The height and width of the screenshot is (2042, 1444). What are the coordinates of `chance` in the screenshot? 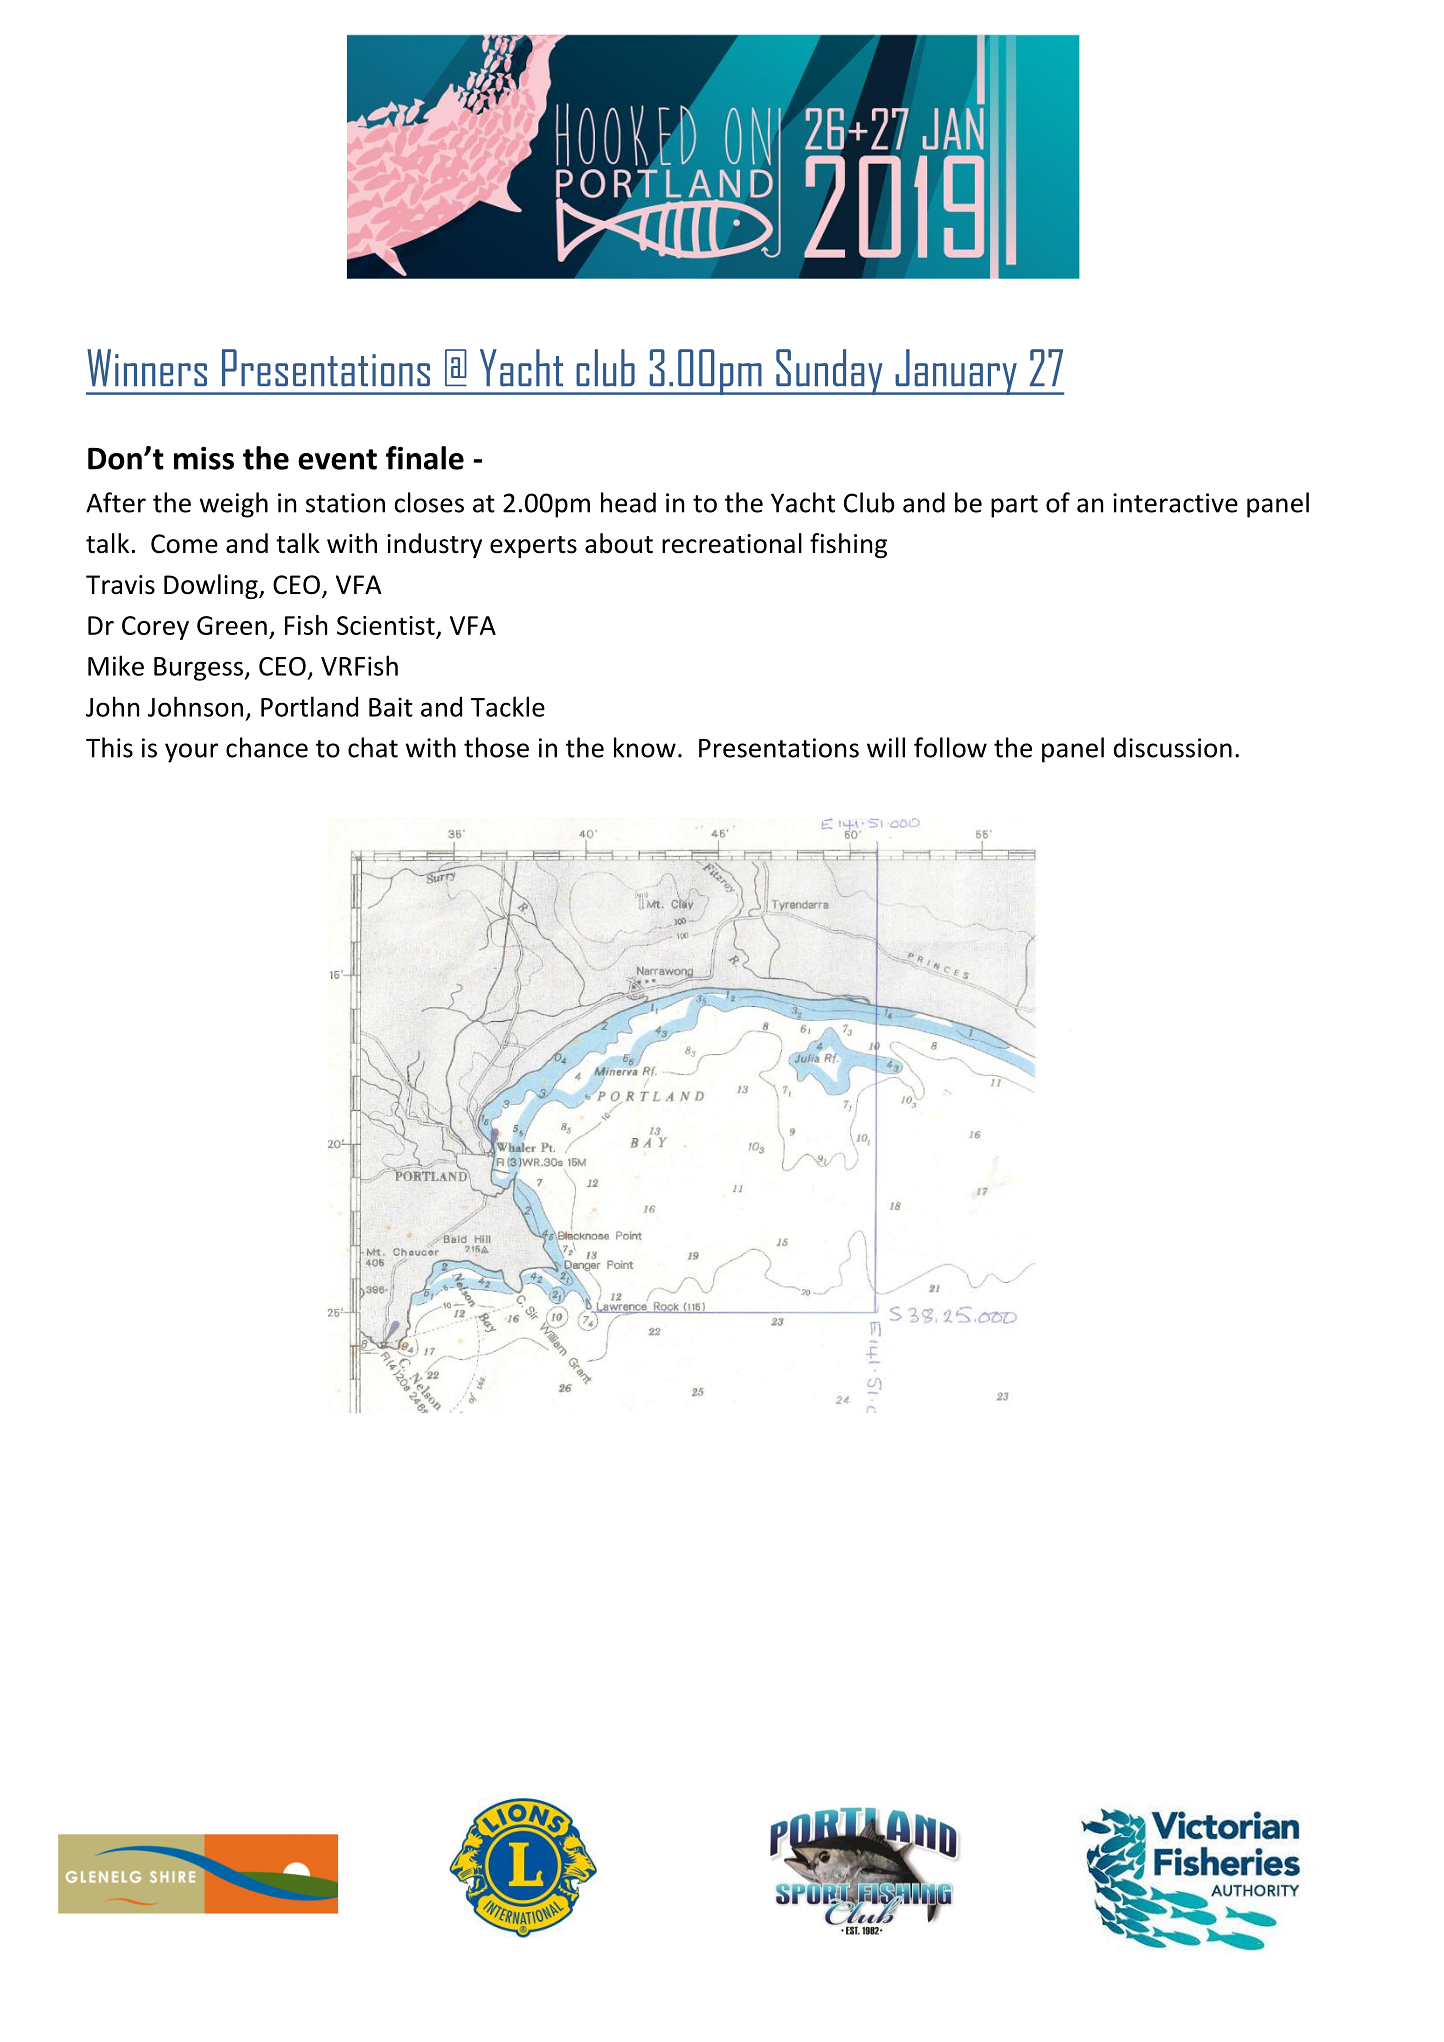 It's located at (267, 747).
